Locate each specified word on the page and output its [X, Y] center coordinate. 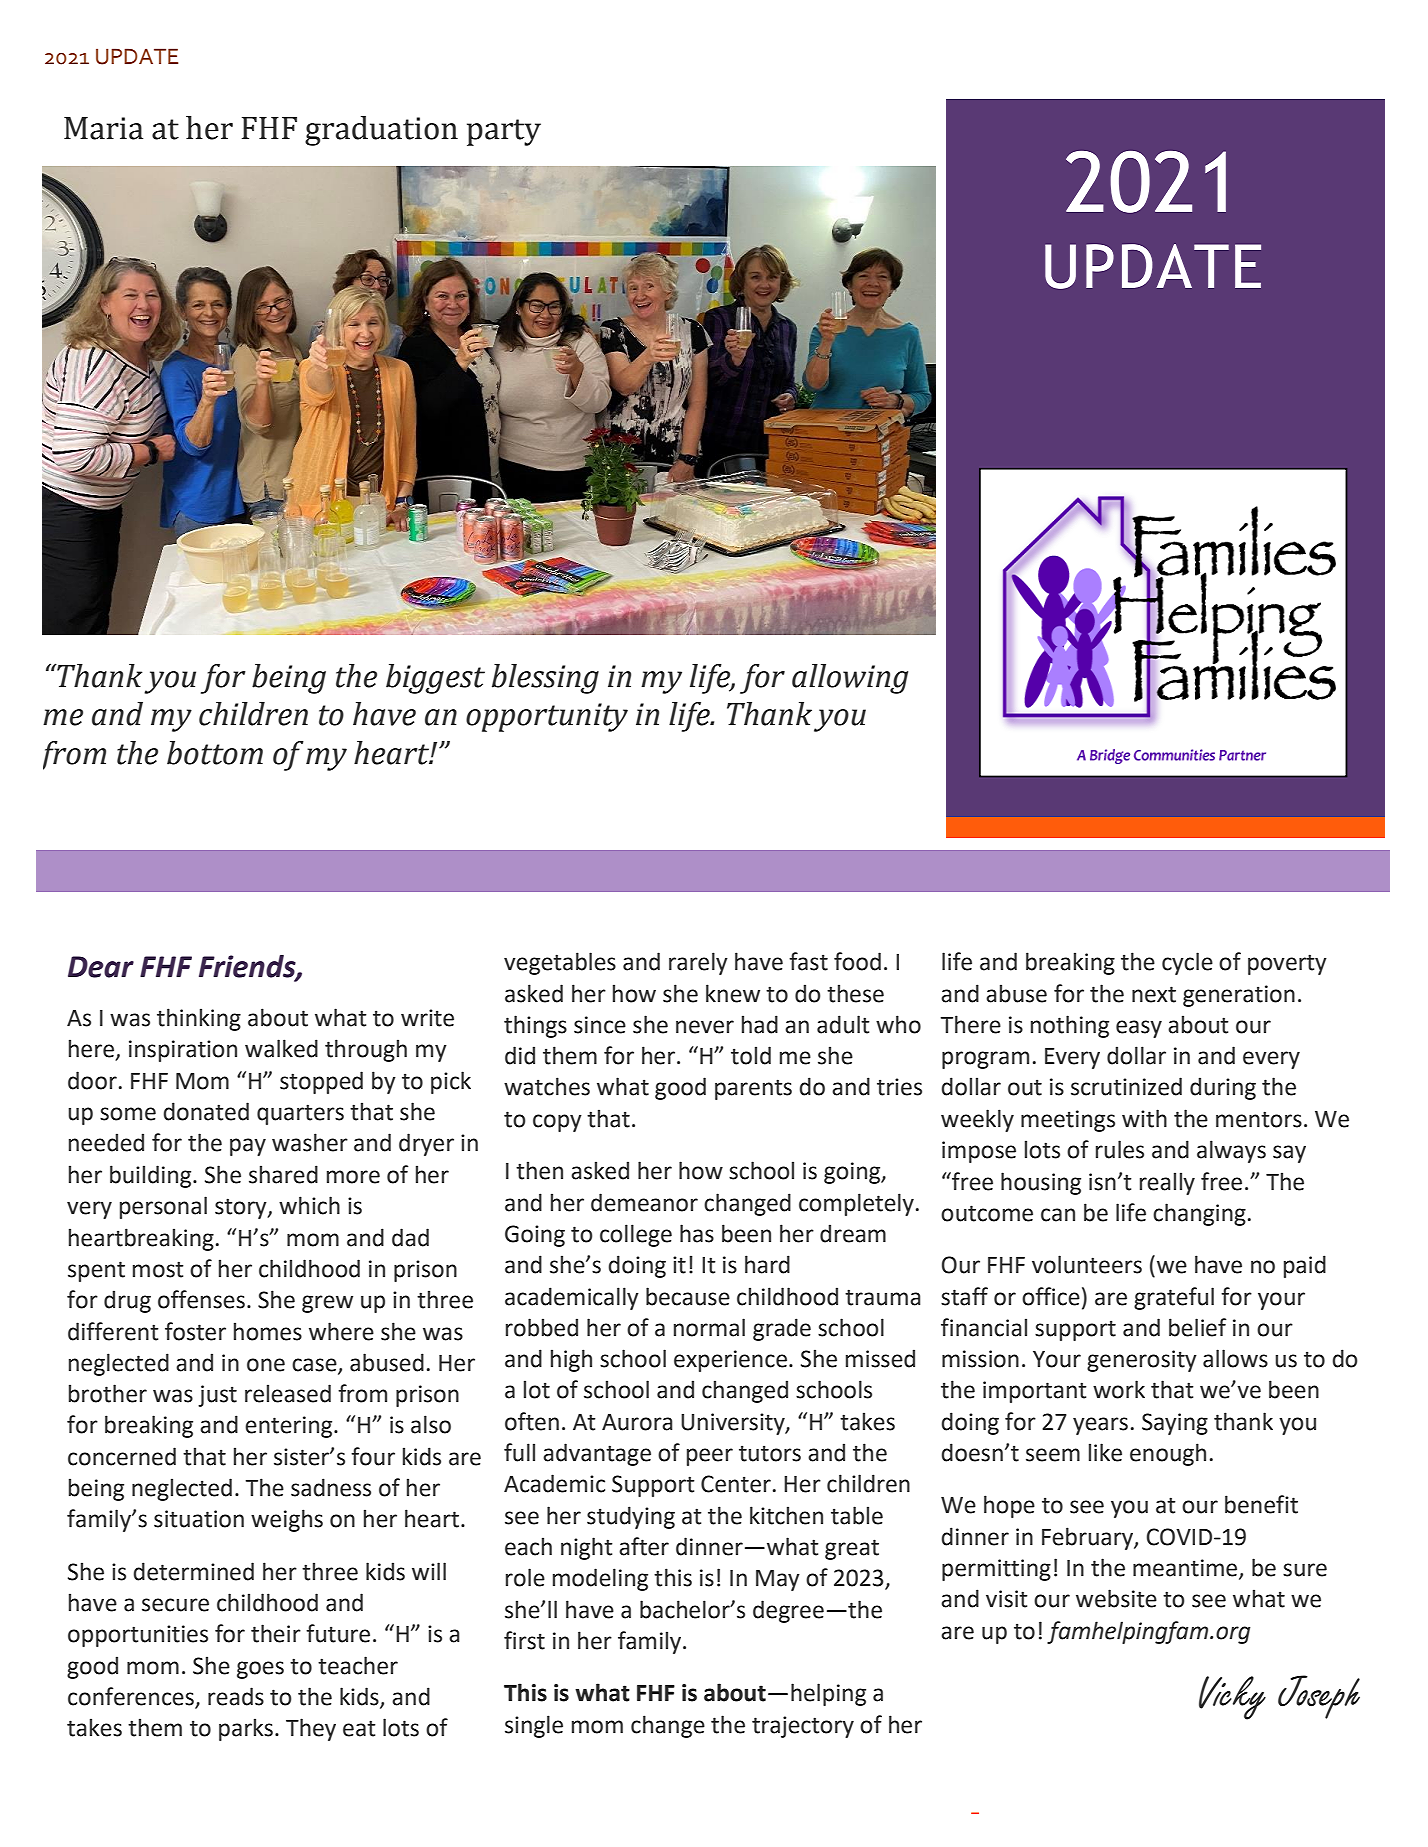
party [504, 132]
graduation [381, 131]
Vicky [1232, 1698]
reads [236, 1696]
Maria [103, 128]
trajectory [803, 1727]
